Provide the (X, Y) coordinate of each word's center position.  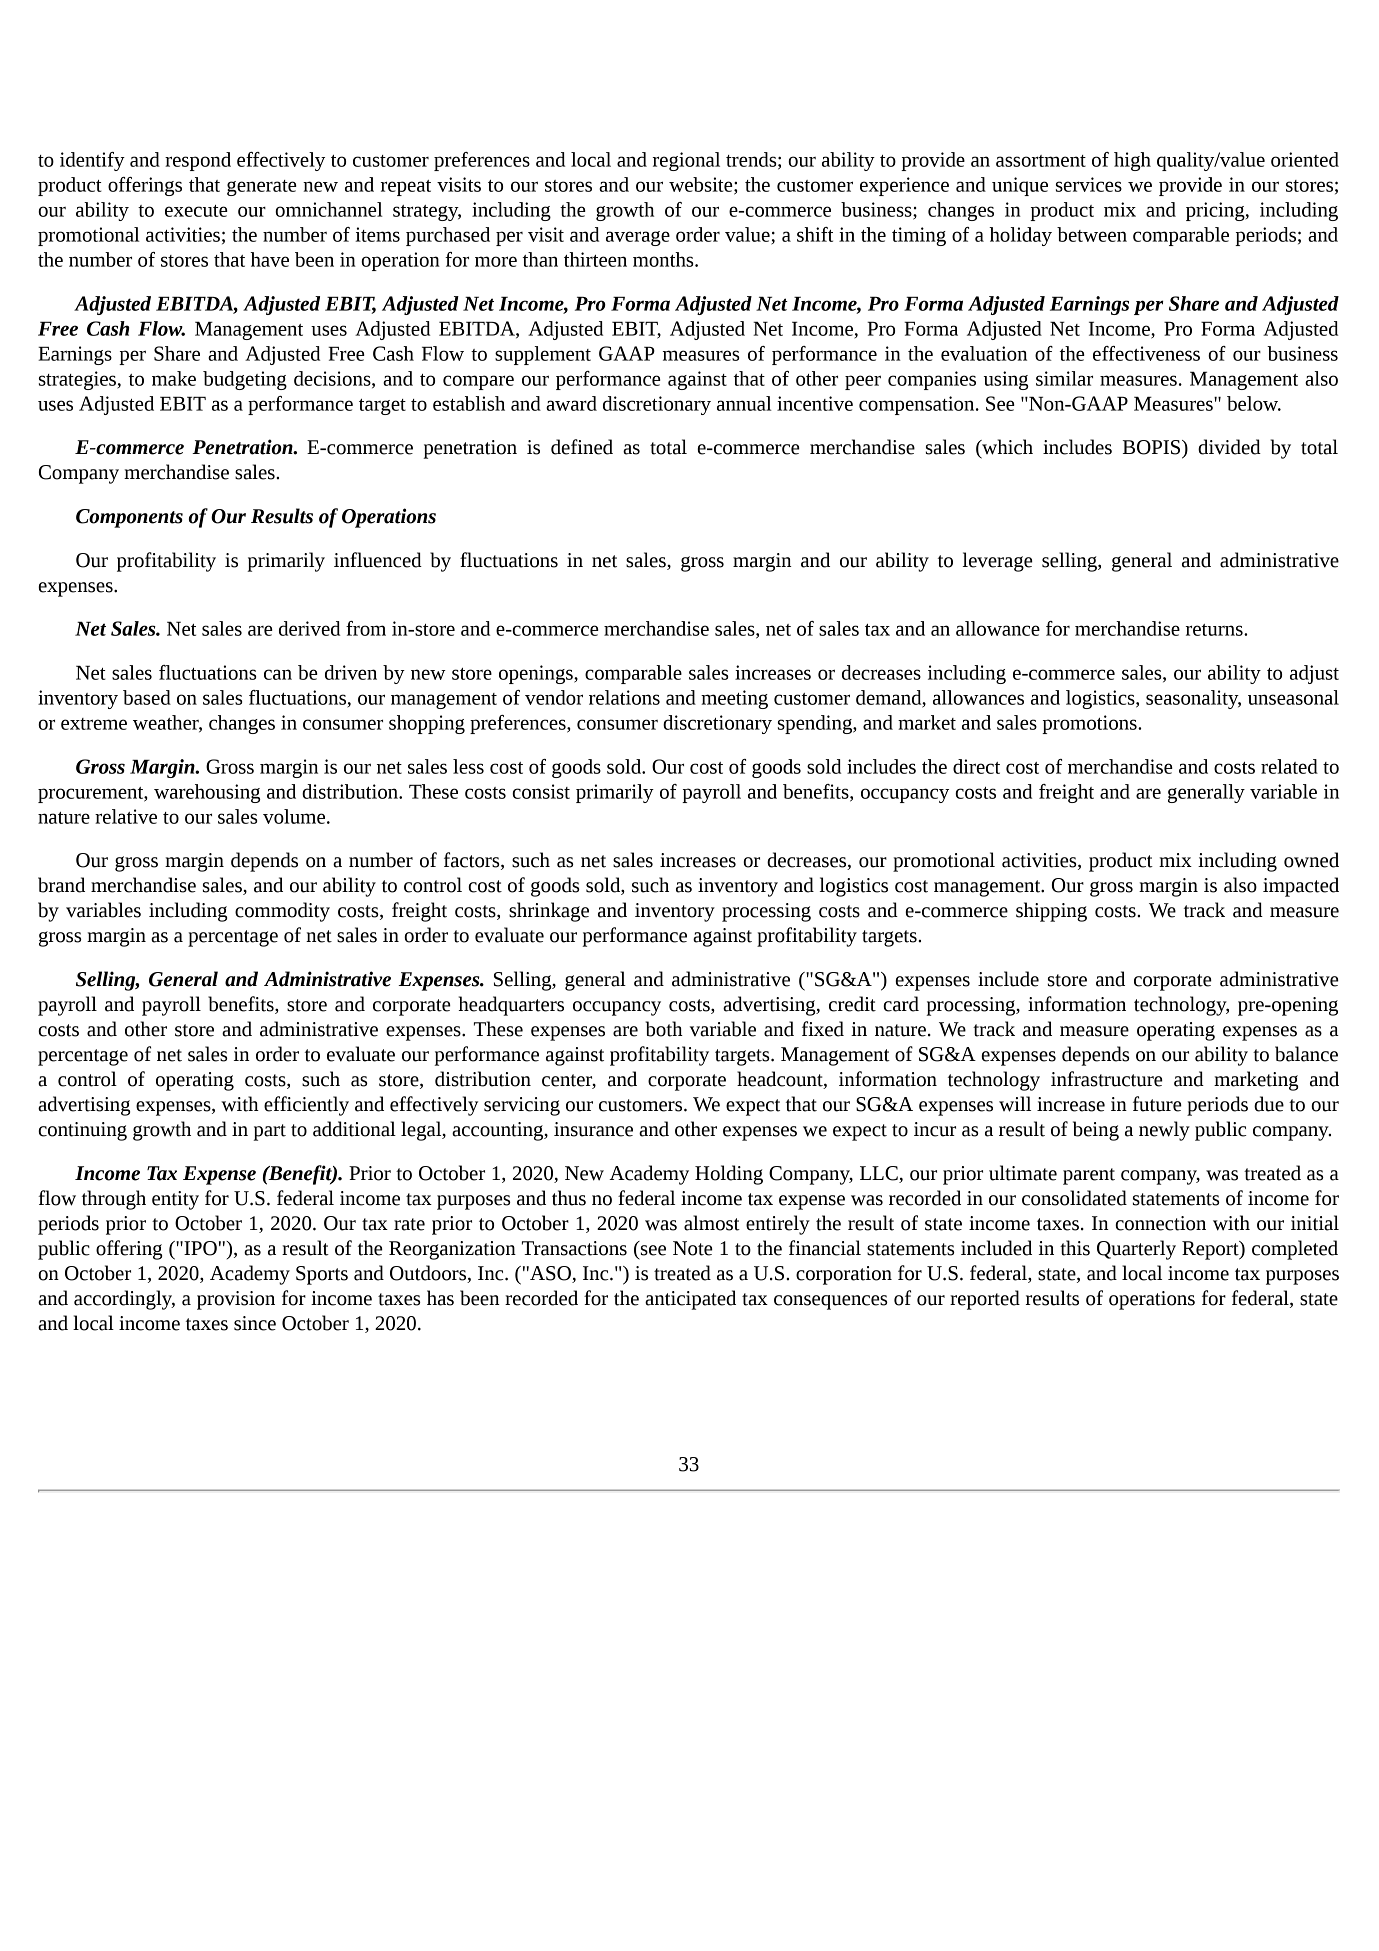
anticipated (690, 1300)
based (147, 697)
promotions (1090, 724)
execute (196, 211)
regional (686, 161)
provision (236, 1300)
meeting (734, 699)
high (1132, 161)
